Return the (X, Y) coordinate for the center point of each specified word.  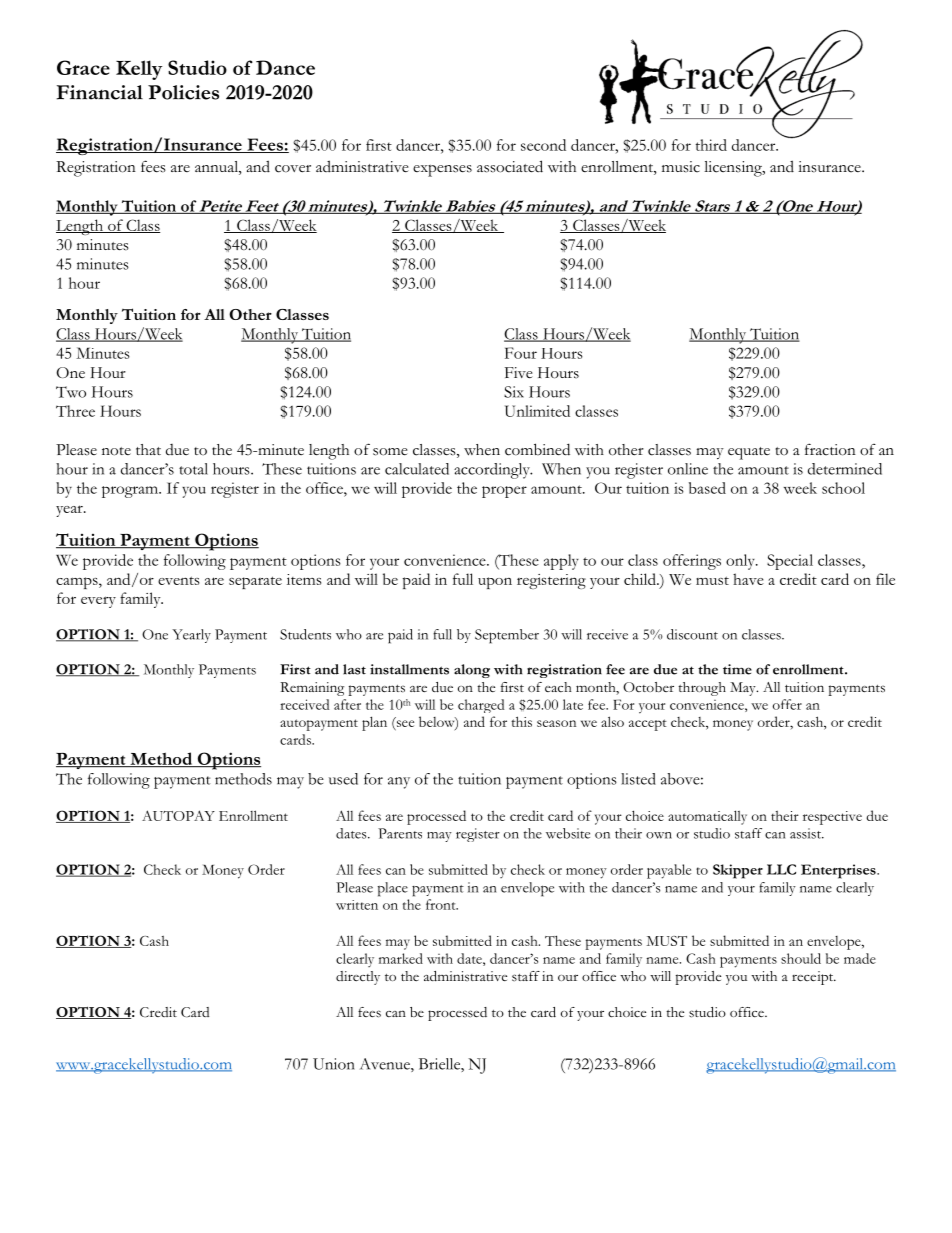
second (543, 145)
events (178, 580)
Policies (183, 92)
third (711, 145)
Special (790, 562)
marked (401, 958)
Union (334, 1064)
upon (495, 583)
